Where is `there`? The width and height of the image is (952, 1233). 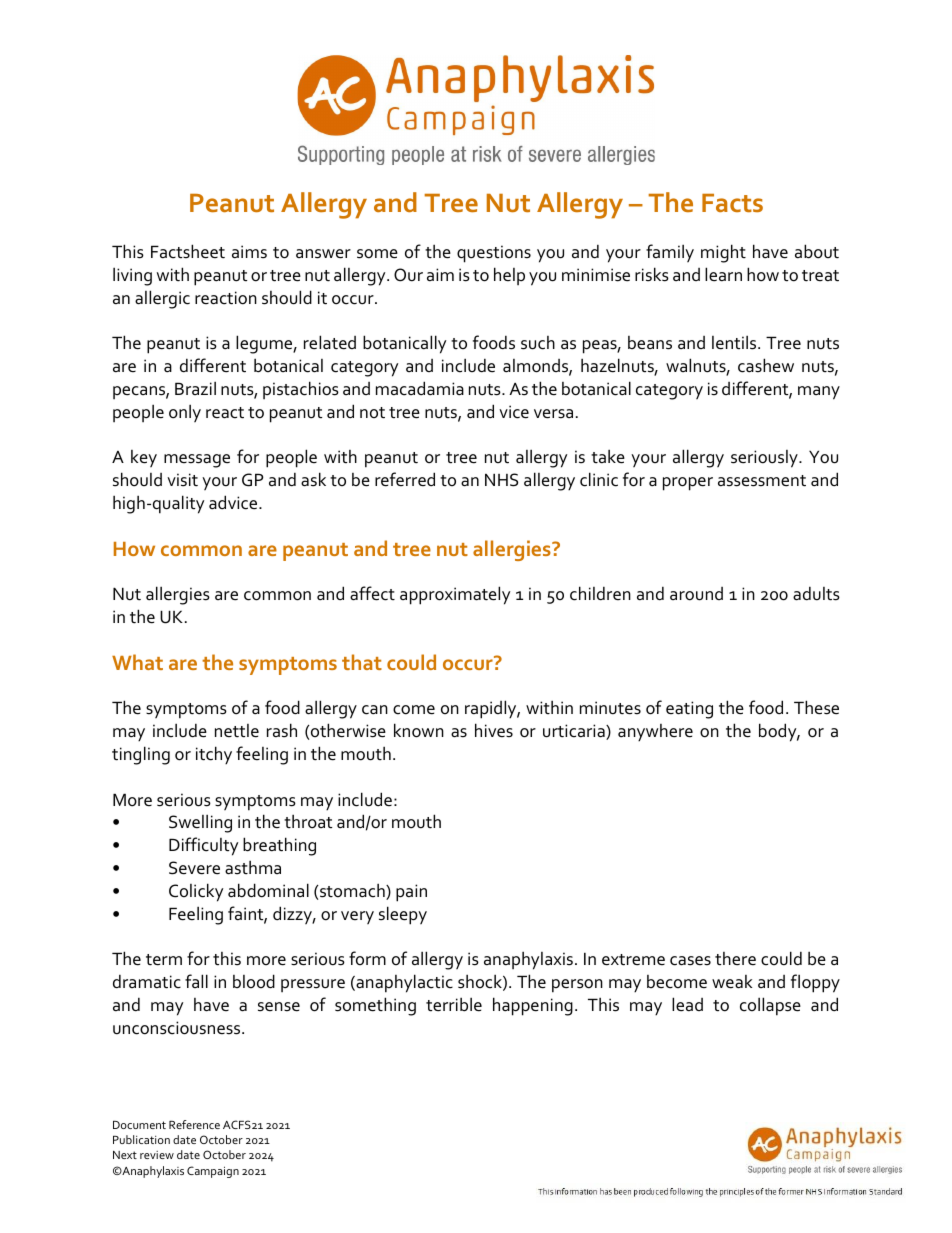 there is located at coordinates (735, 959).
